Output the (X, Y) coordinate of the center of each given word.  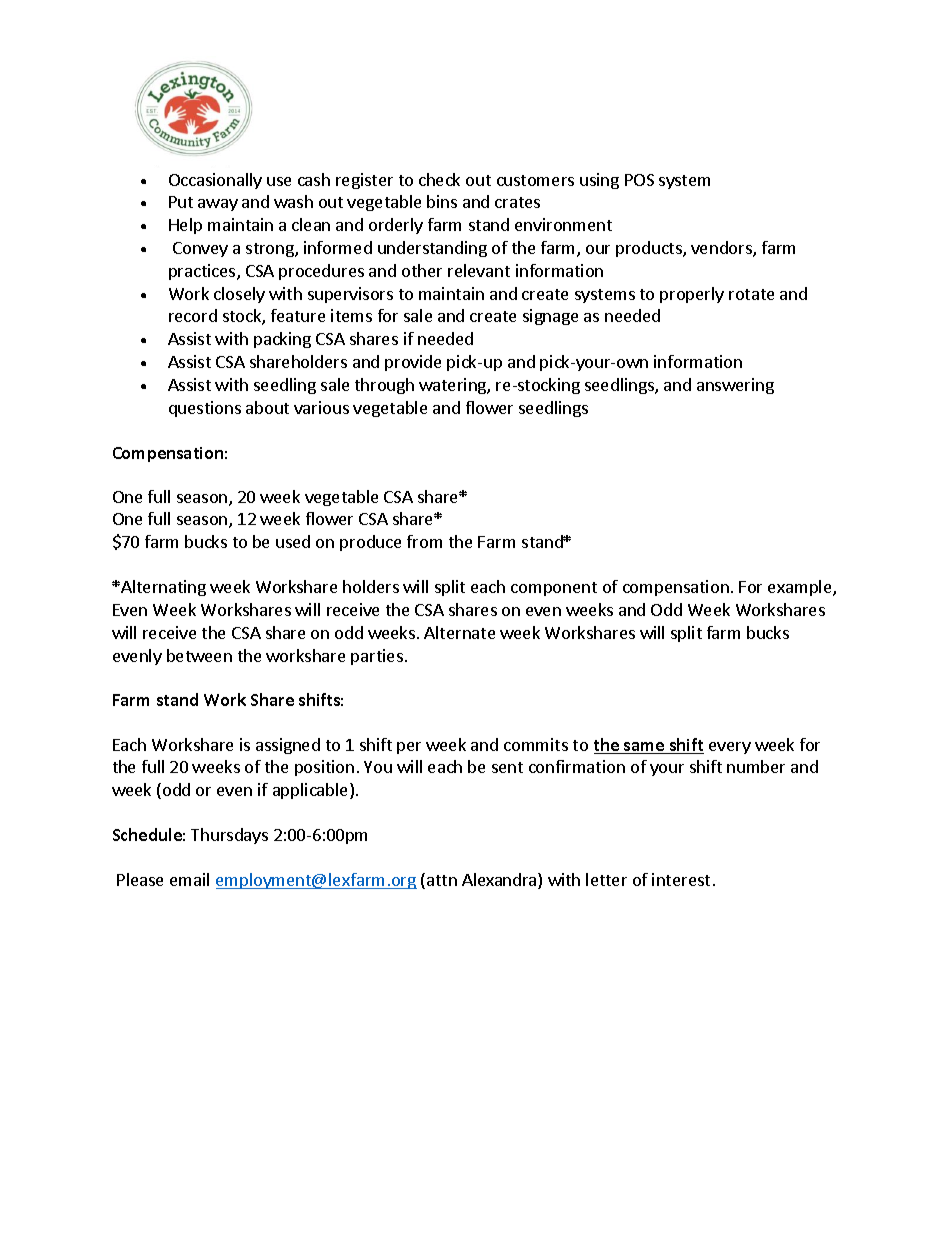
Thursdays (229, 836)
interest (681, 879)
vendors (722, 249)
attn (442, 880)
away (218, 205)
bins (442, 201)
